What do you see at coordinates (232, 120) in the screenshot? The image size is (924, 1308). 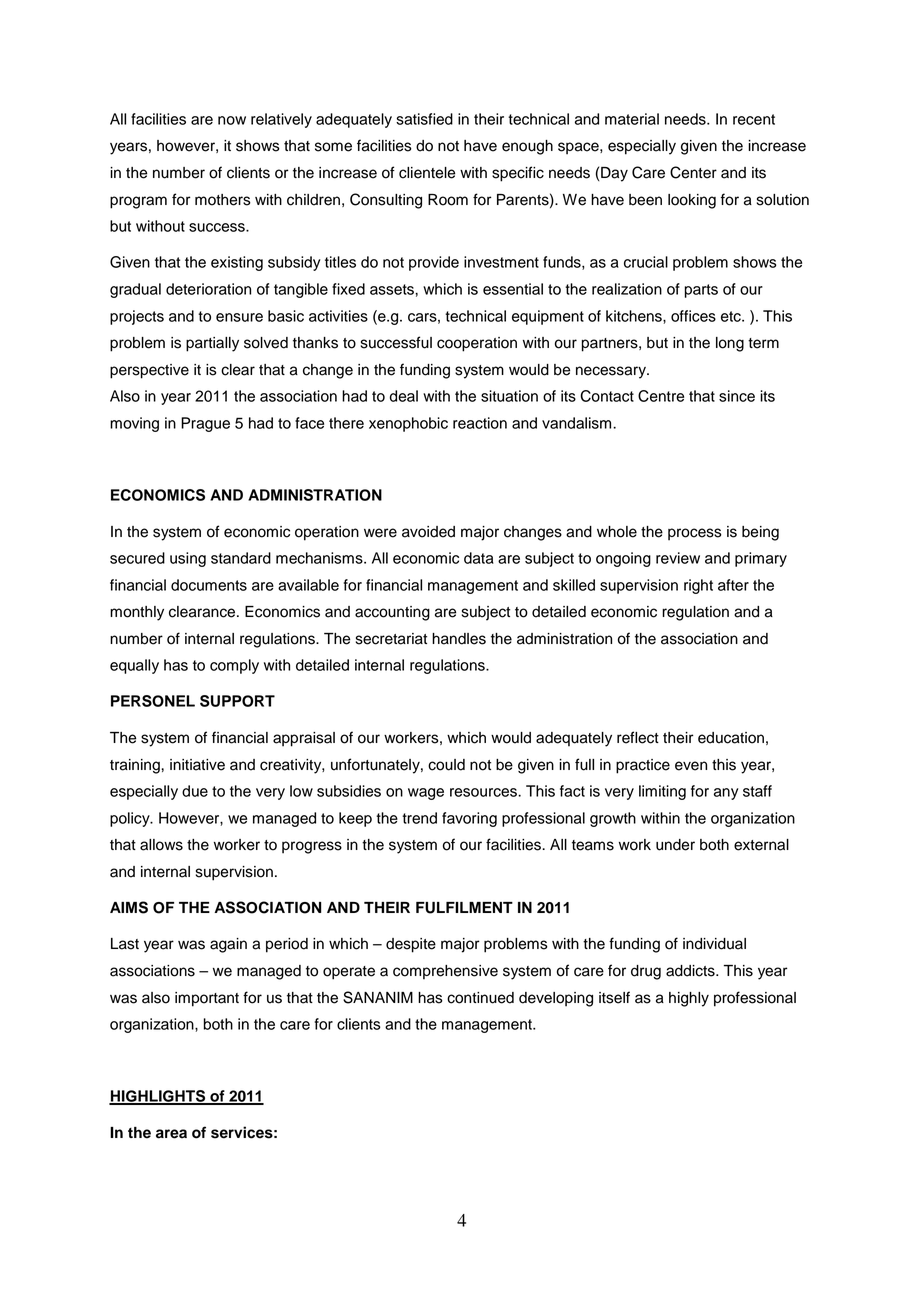 I see `now` at bounding box center [232, 120].
